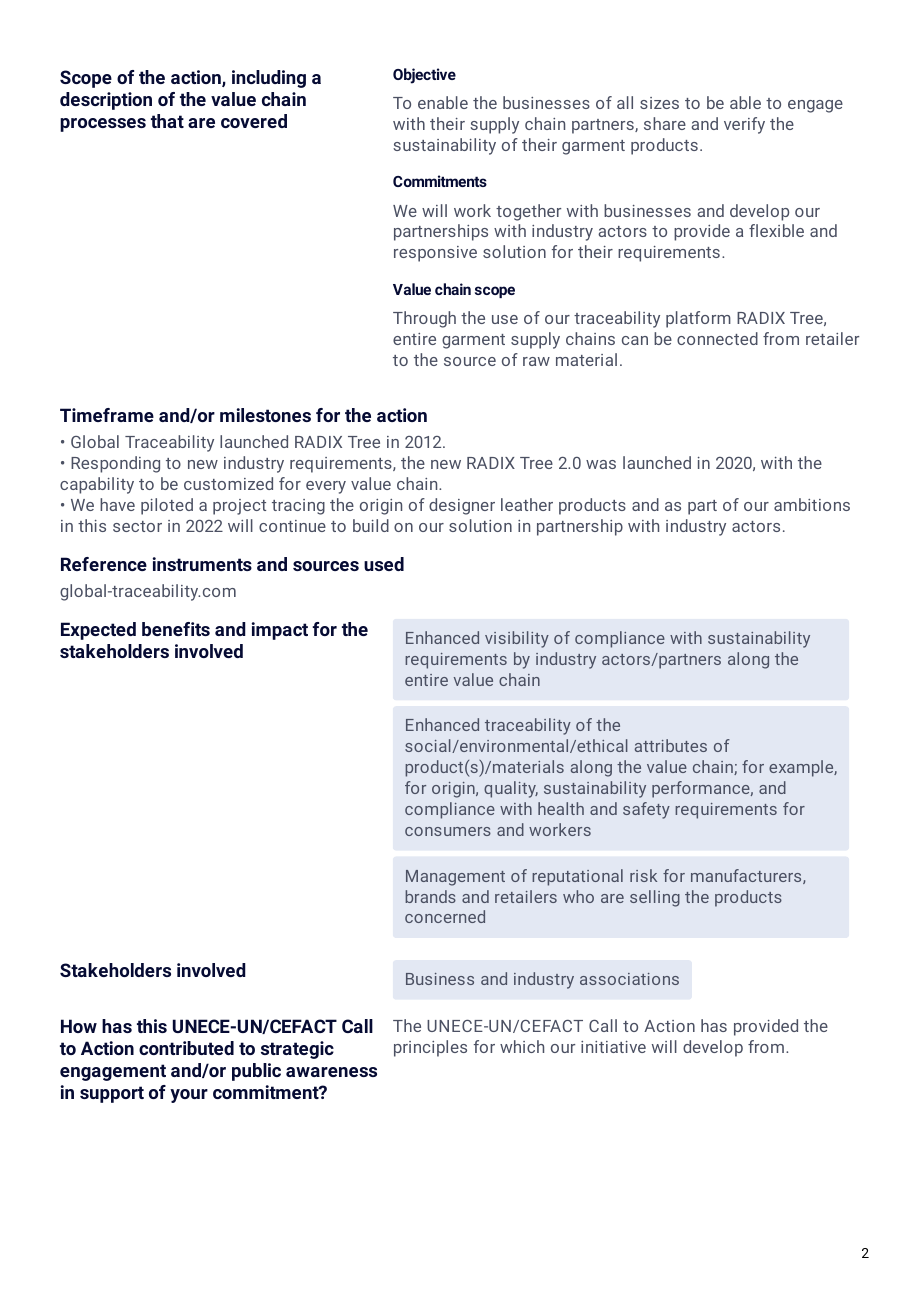  Describe the element at coordinates (424, 319) in the page. I see `Through` at that location.
